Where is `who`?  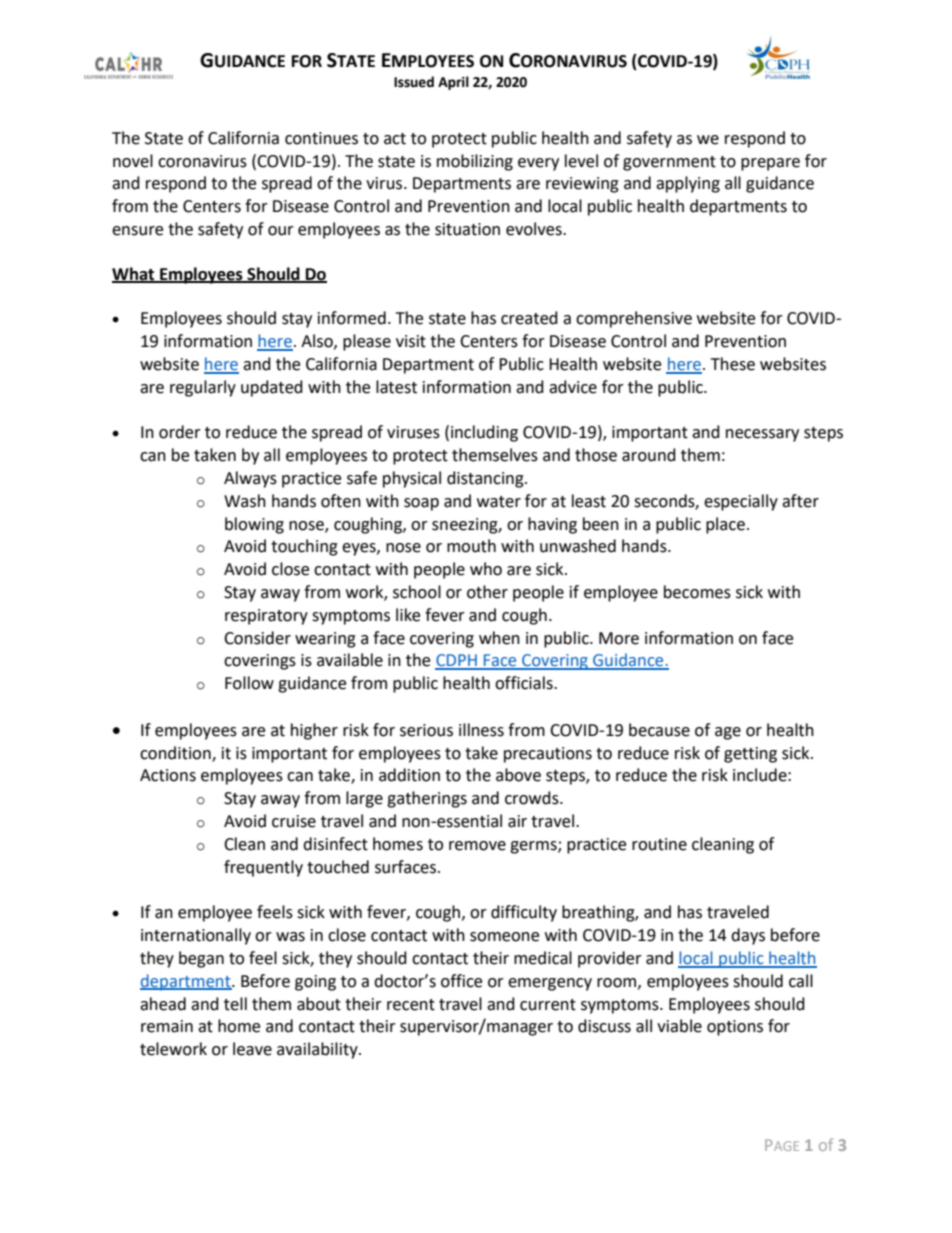 who is located at coordinates (486, 569).
